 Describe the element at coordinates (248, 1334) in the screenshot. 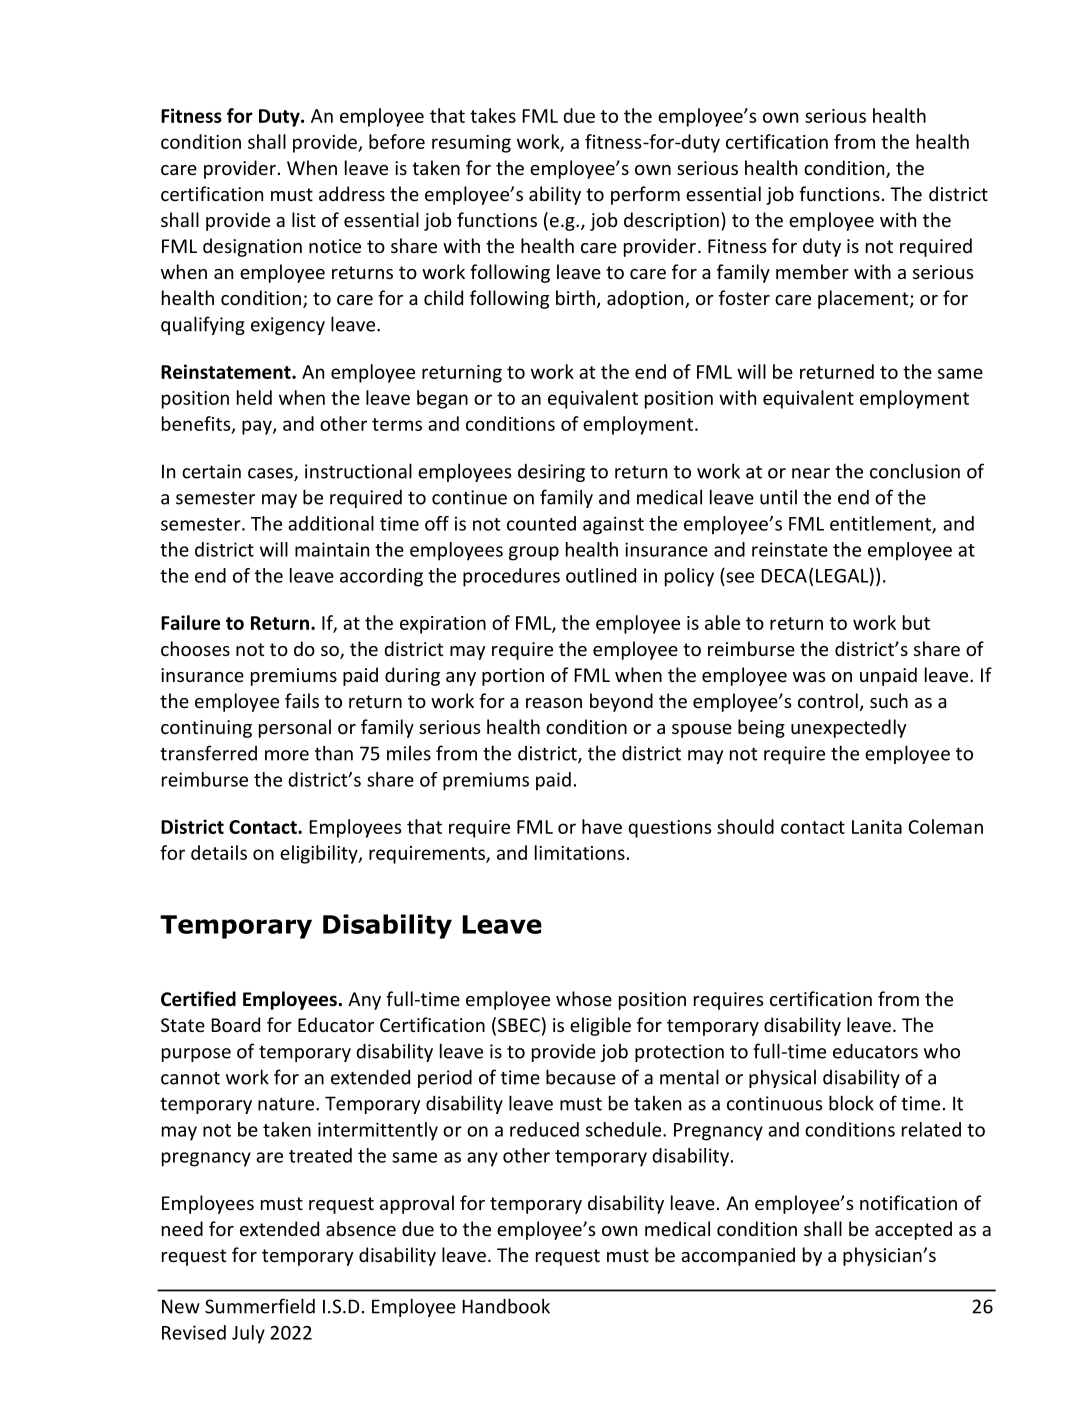

I see `July` at that location.
